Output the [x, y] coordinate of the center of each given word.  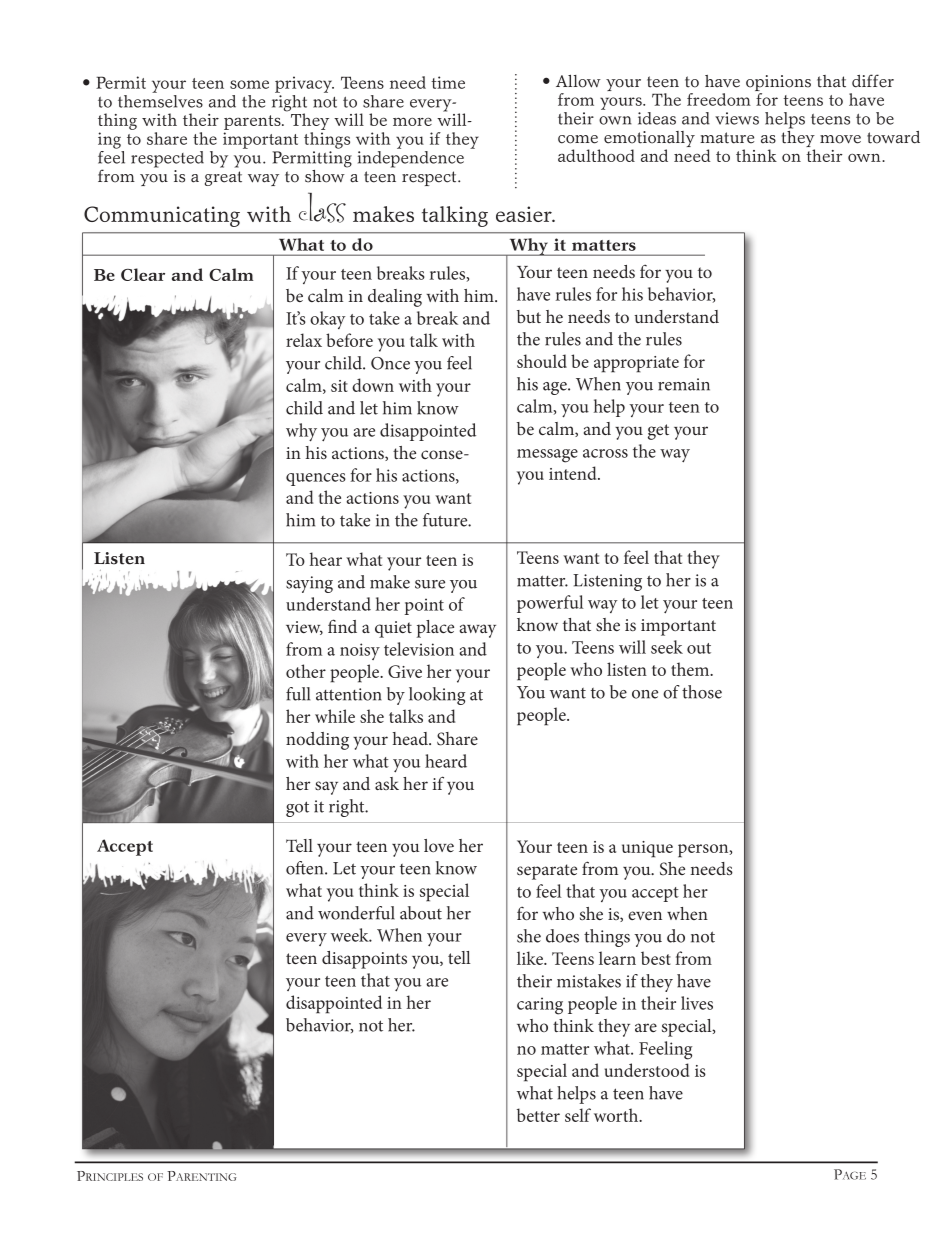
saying [309, 584]
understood [647, 1070]
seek [667, 647]
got [297, 809]
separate [547, 872]
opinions [778, 84]
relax [304, 340]
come [578, 139]
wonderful [356, 913]
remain [684, 384]
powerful [550, 604]
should [542, 361]
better [538, 1115]
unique [647, 849]
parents [253, 124]
